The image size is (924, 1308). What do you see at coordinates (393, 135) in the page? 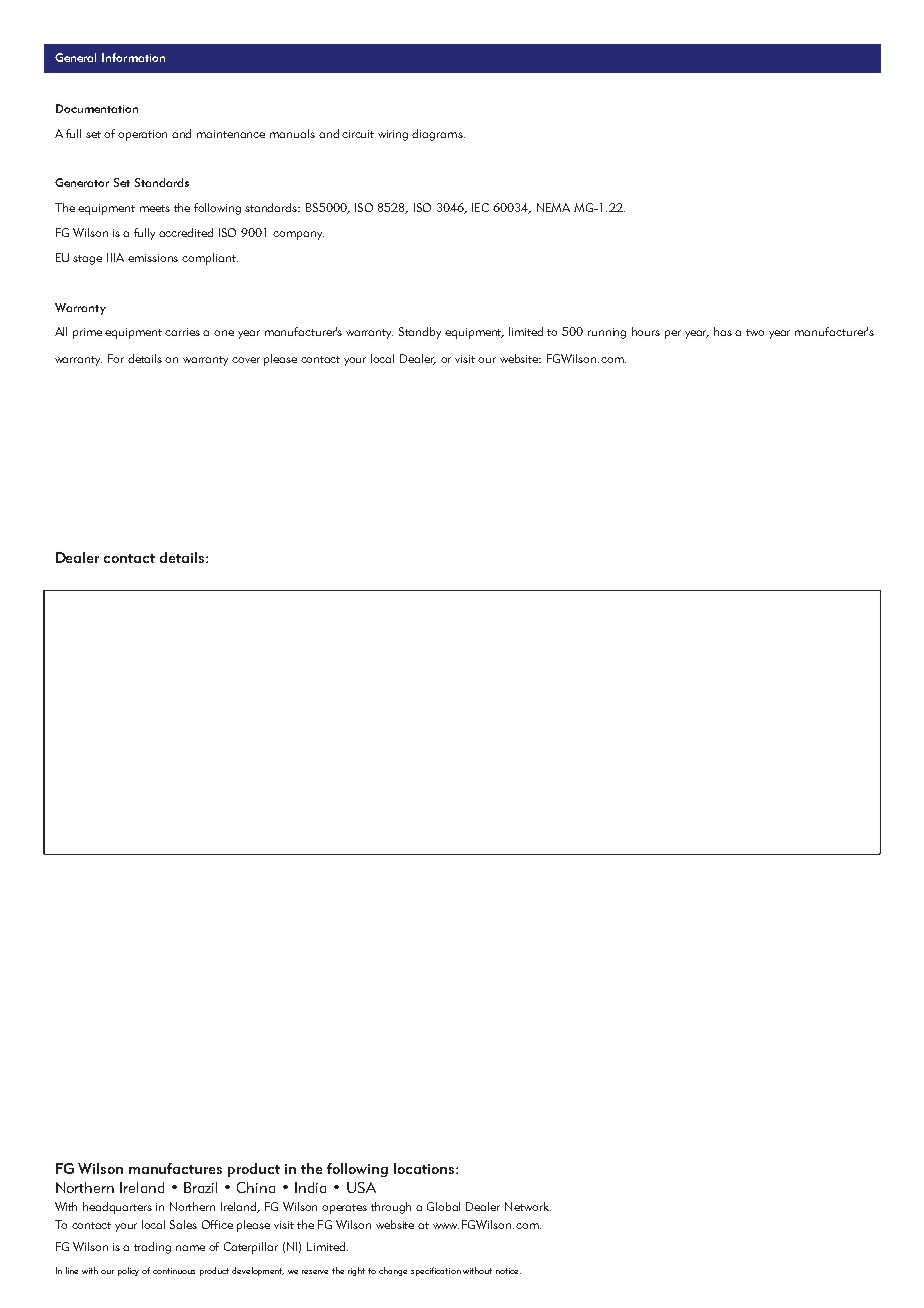
I see `wiring` at bounding box center [393, 135].
